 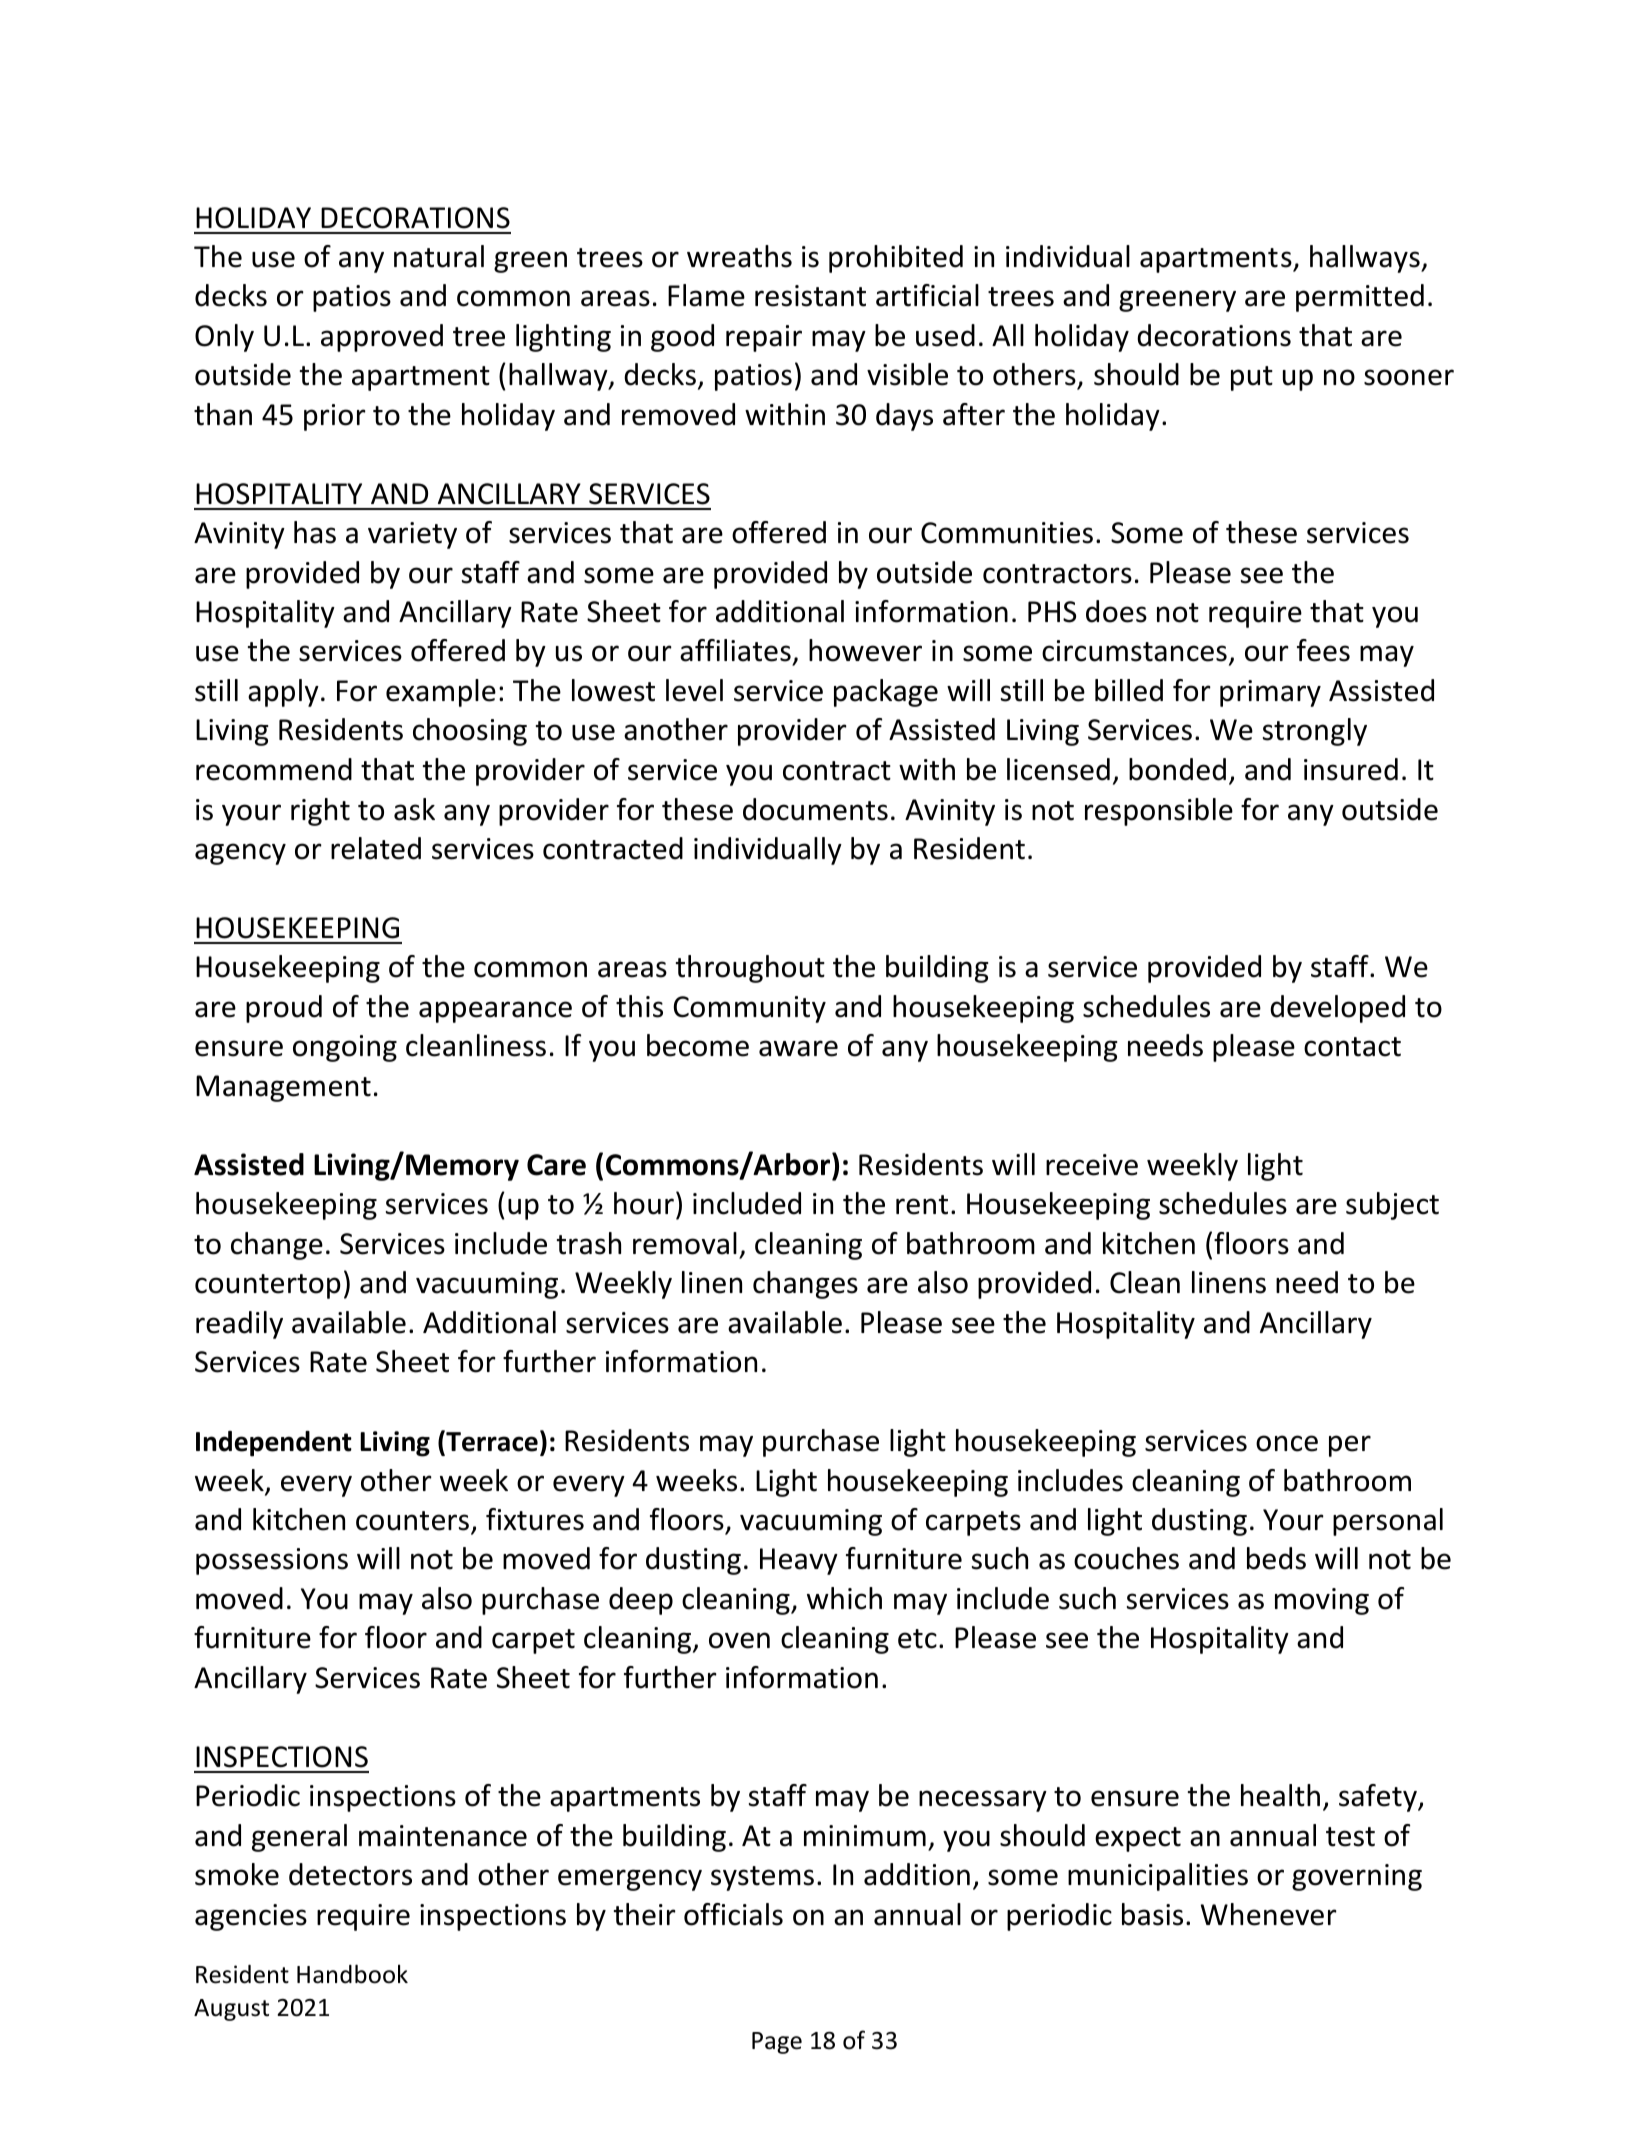 What do you see at coordinates (376, 848) in the document?
I see `related` at bounding box center [376, 848].
